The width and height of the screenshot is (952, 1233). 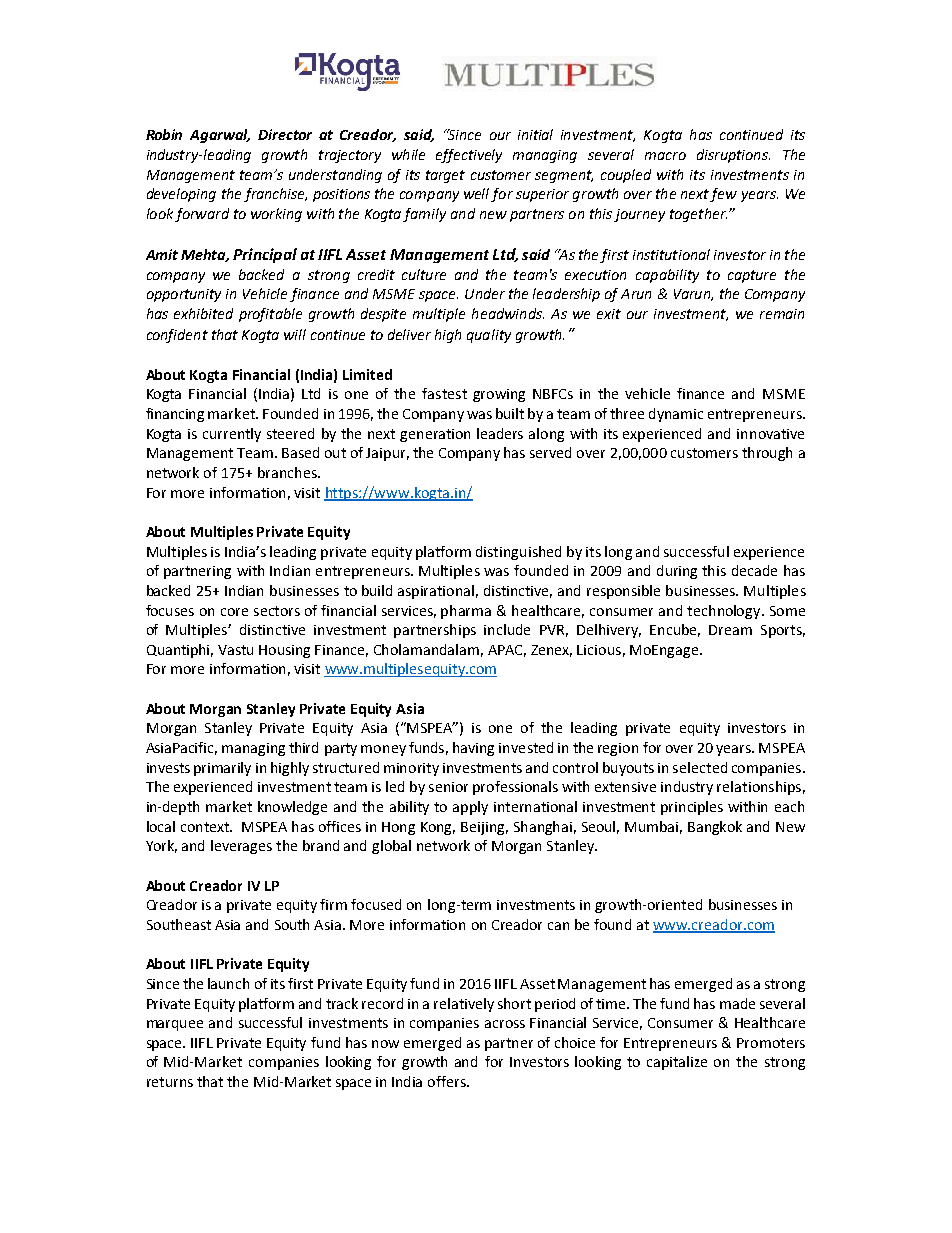 I want to click on Agarwal, so click(x=220, y=136).
